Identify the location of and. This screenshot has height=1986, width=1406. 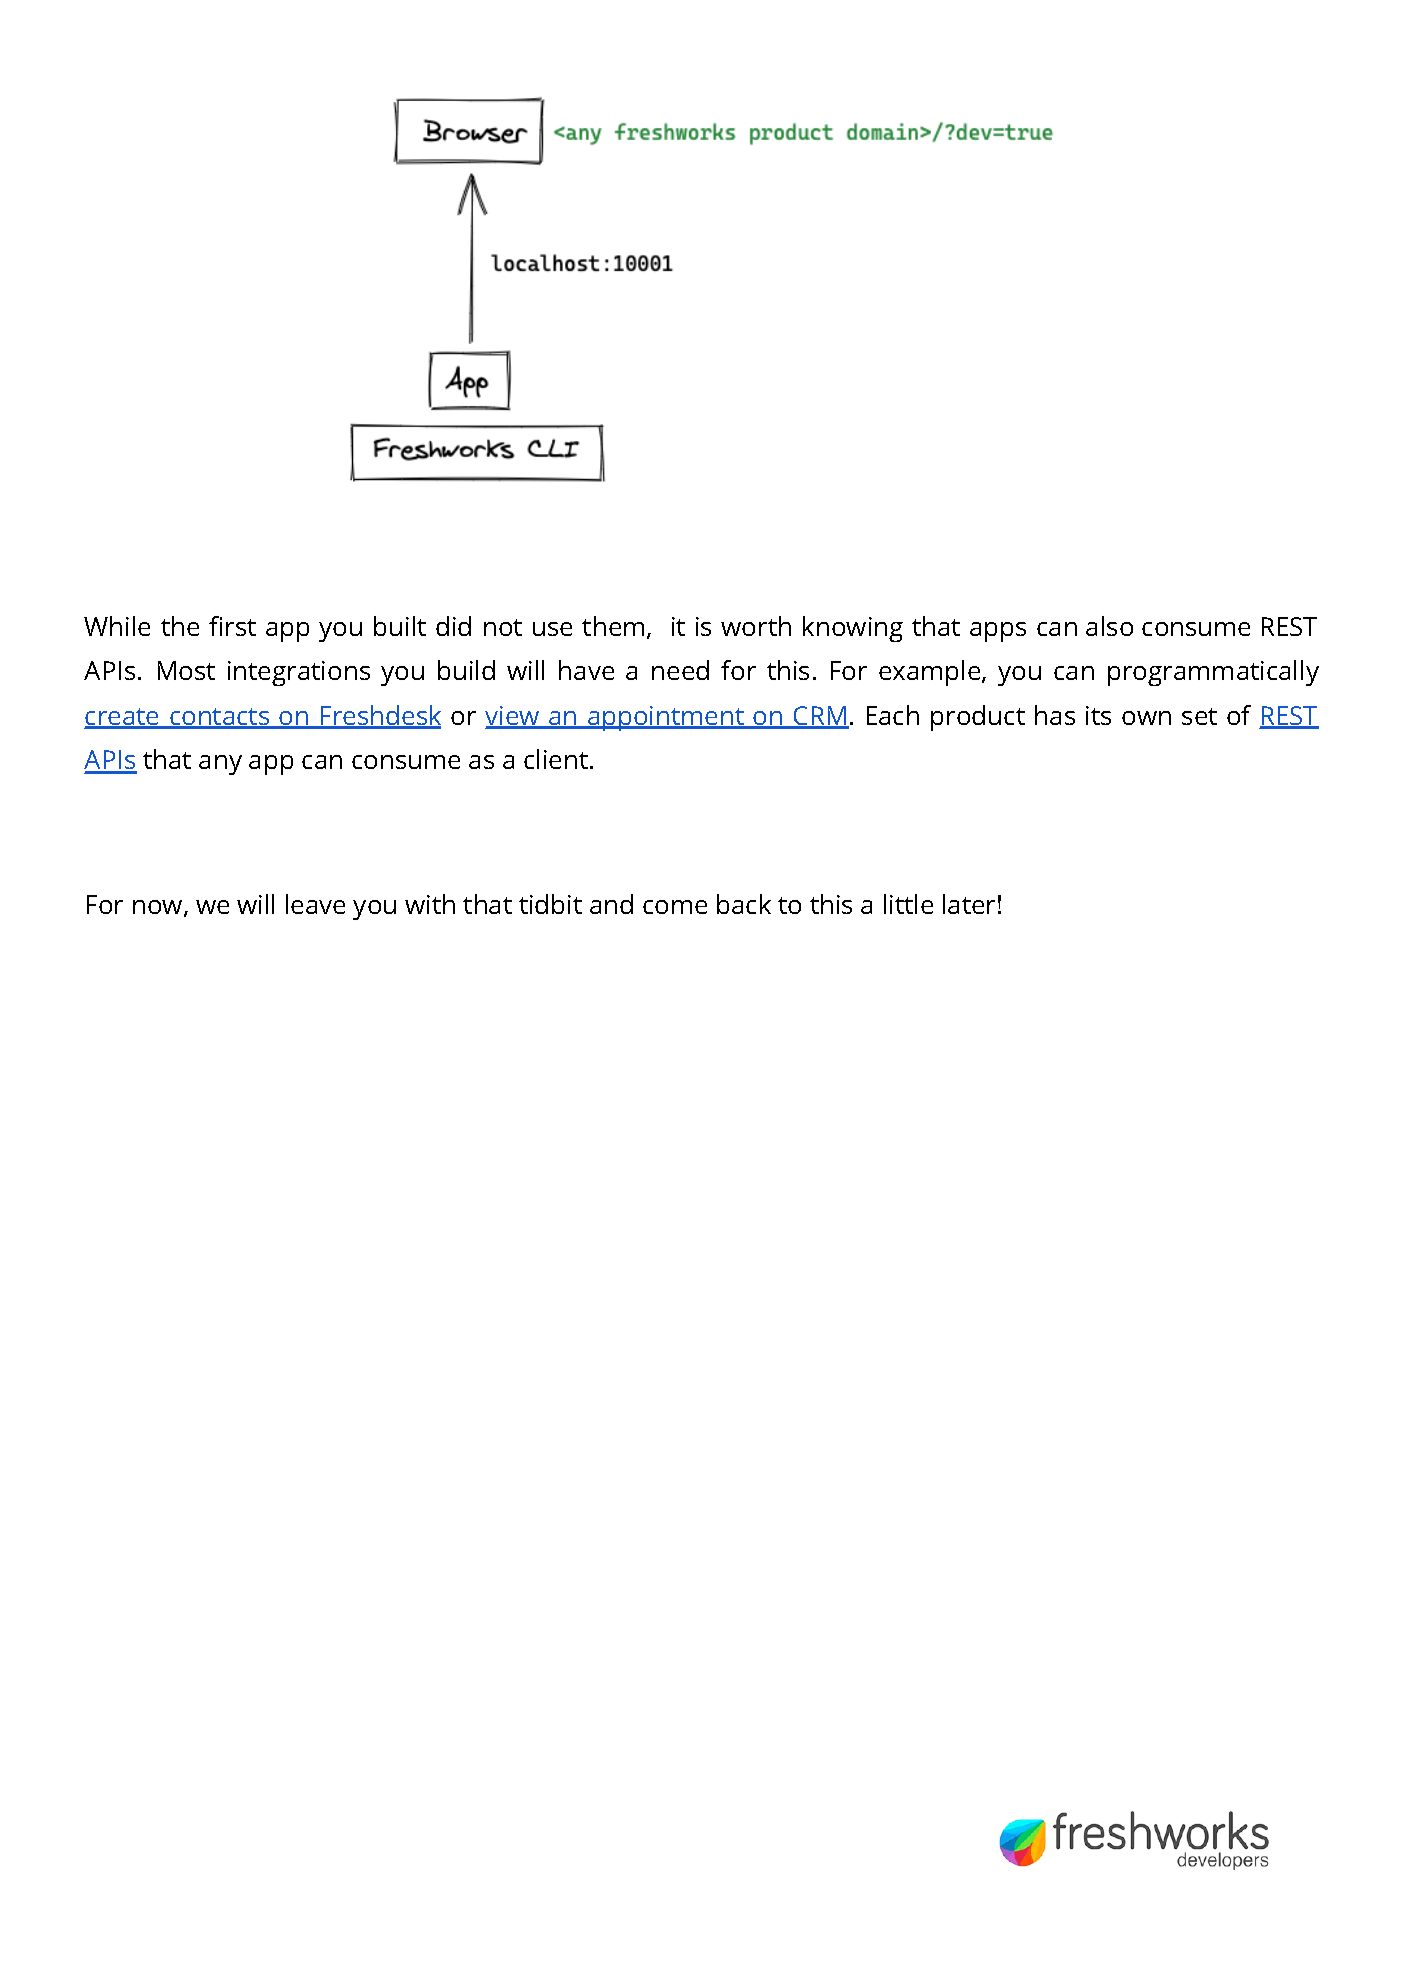
(611, 904).
